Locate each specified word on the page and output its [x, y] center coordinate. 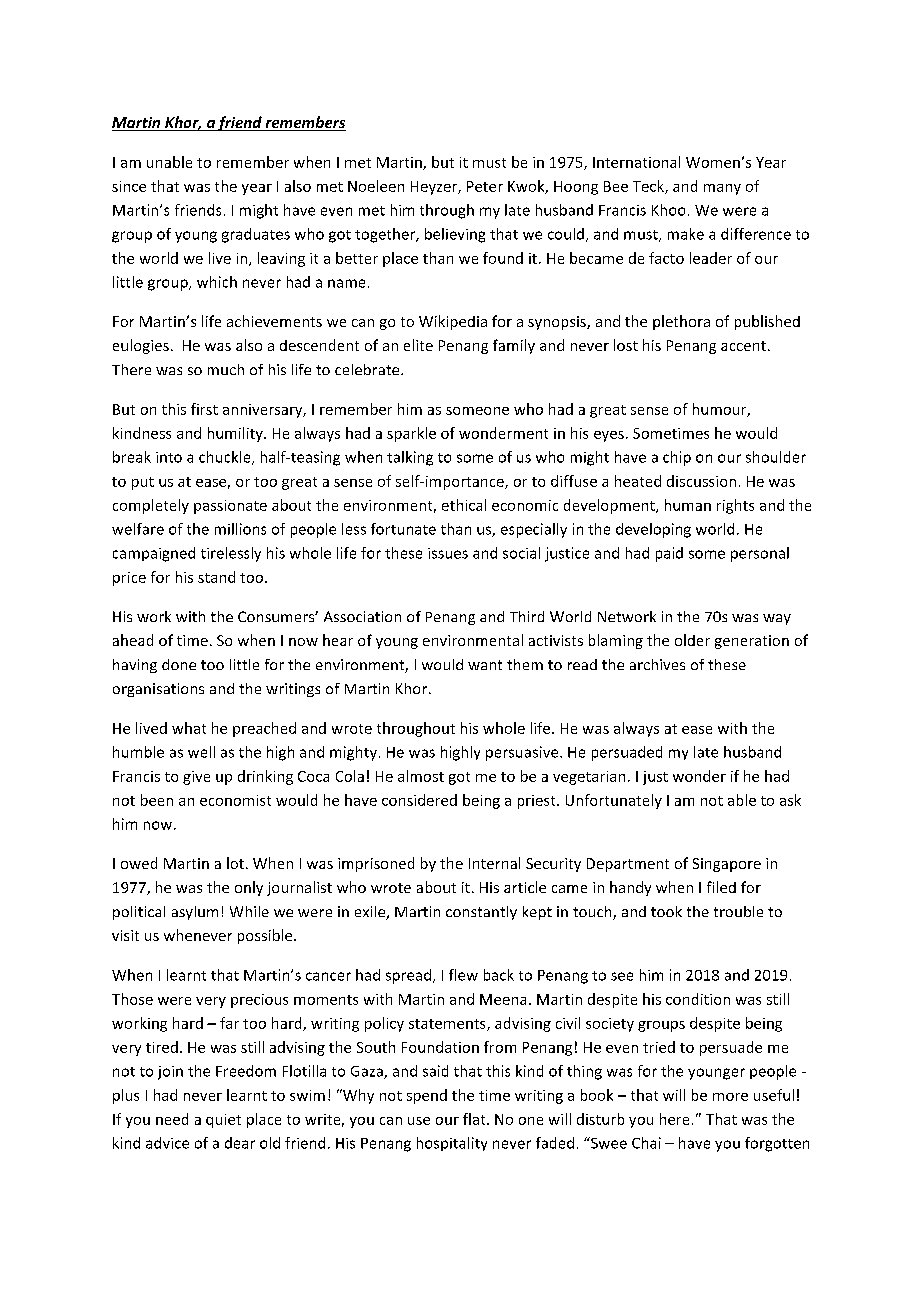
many [722, 189]
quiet [223, 1121]
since [129, 186]
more [730, 1097]
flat [475, 1119]
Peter [485, 186]
